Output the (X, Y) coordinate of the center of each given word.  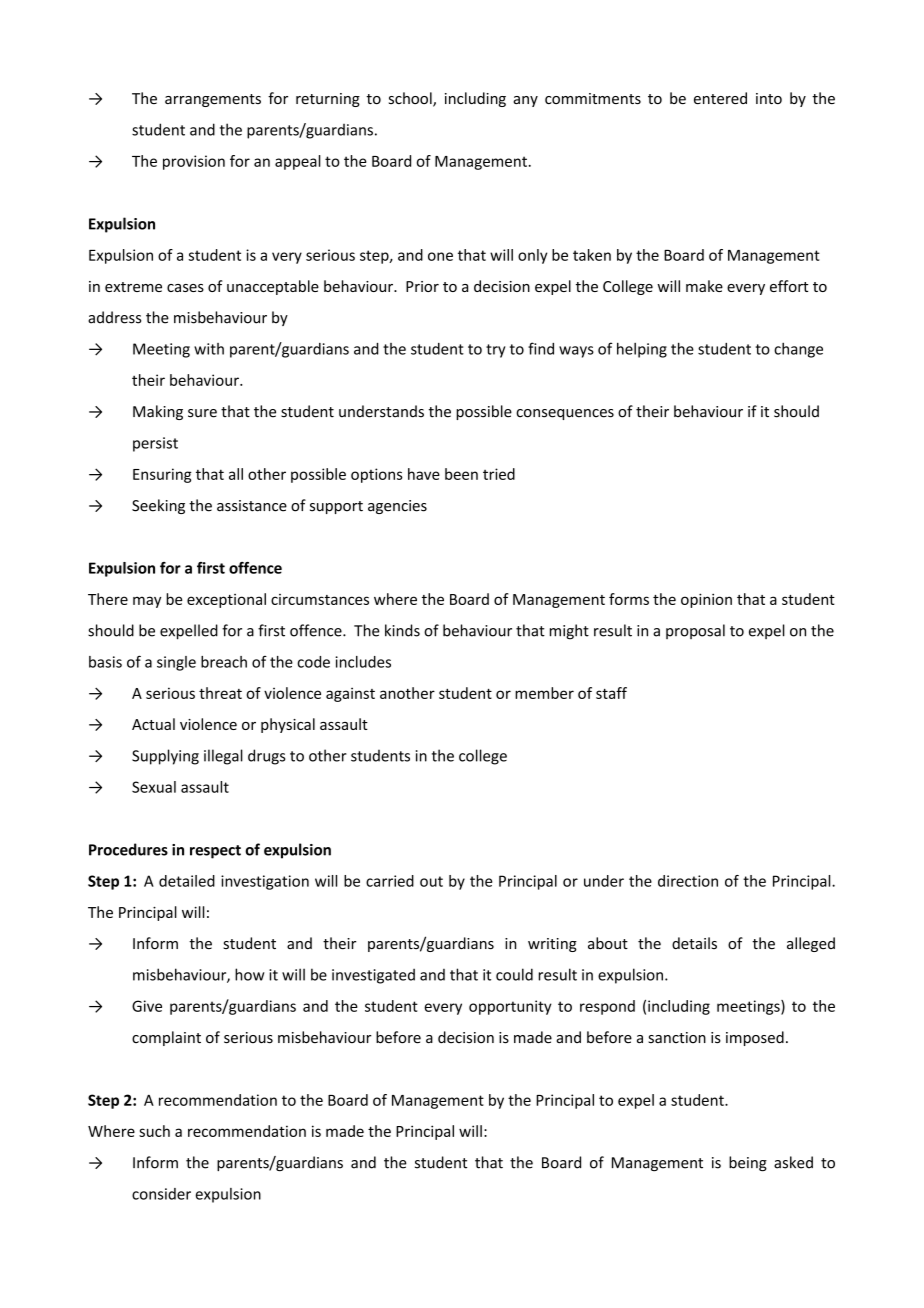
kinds (402, 630)
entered (720, 98)
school (411, 99)
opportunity (510, 1007)
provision (194, 162)
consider (161, 1194)
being (748, 1163)
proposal (695, 631)
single (176, 663)
